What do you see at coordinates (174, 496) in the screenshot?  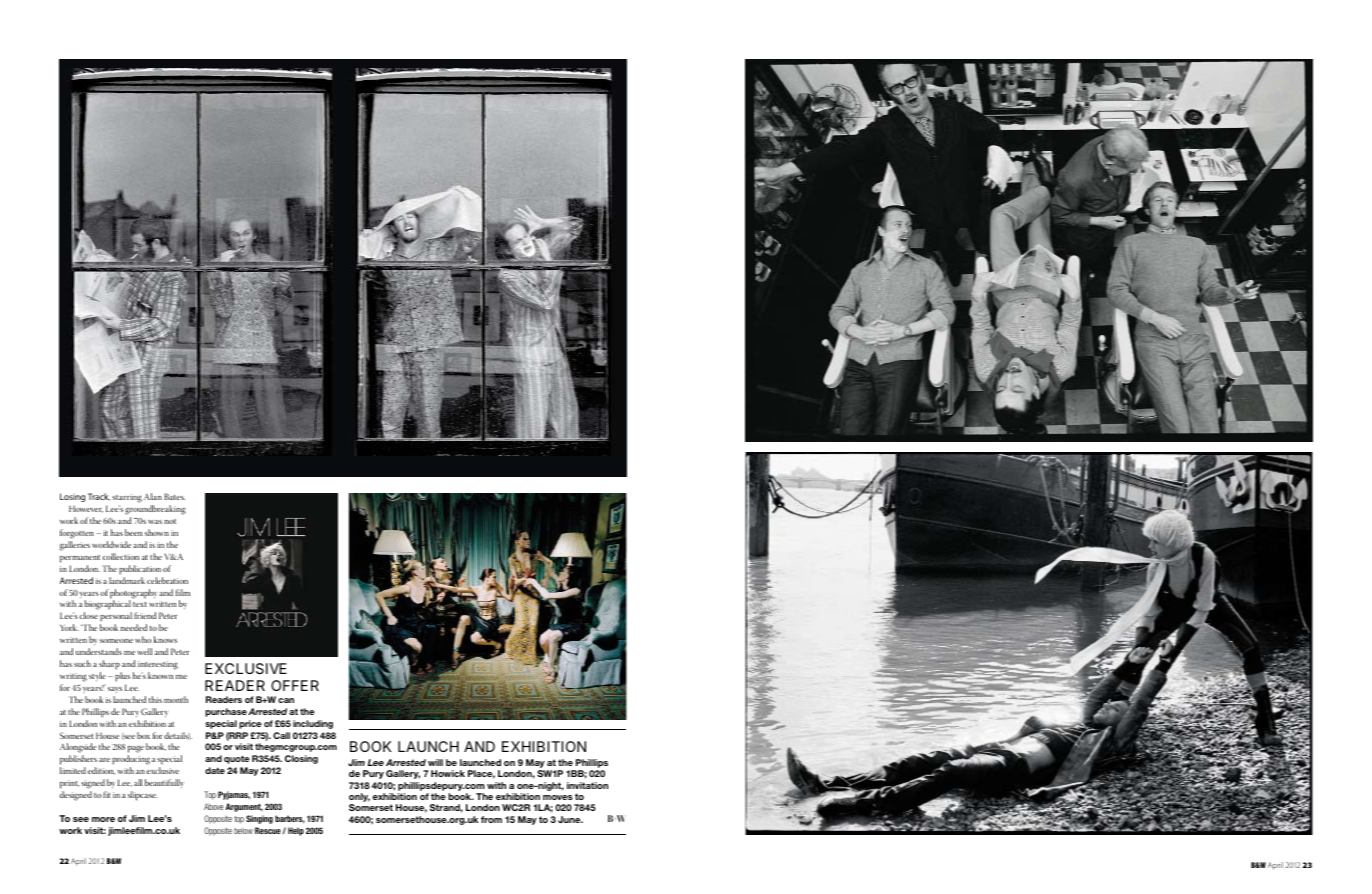 I see `Bates` at bounding box center [174, 496].
